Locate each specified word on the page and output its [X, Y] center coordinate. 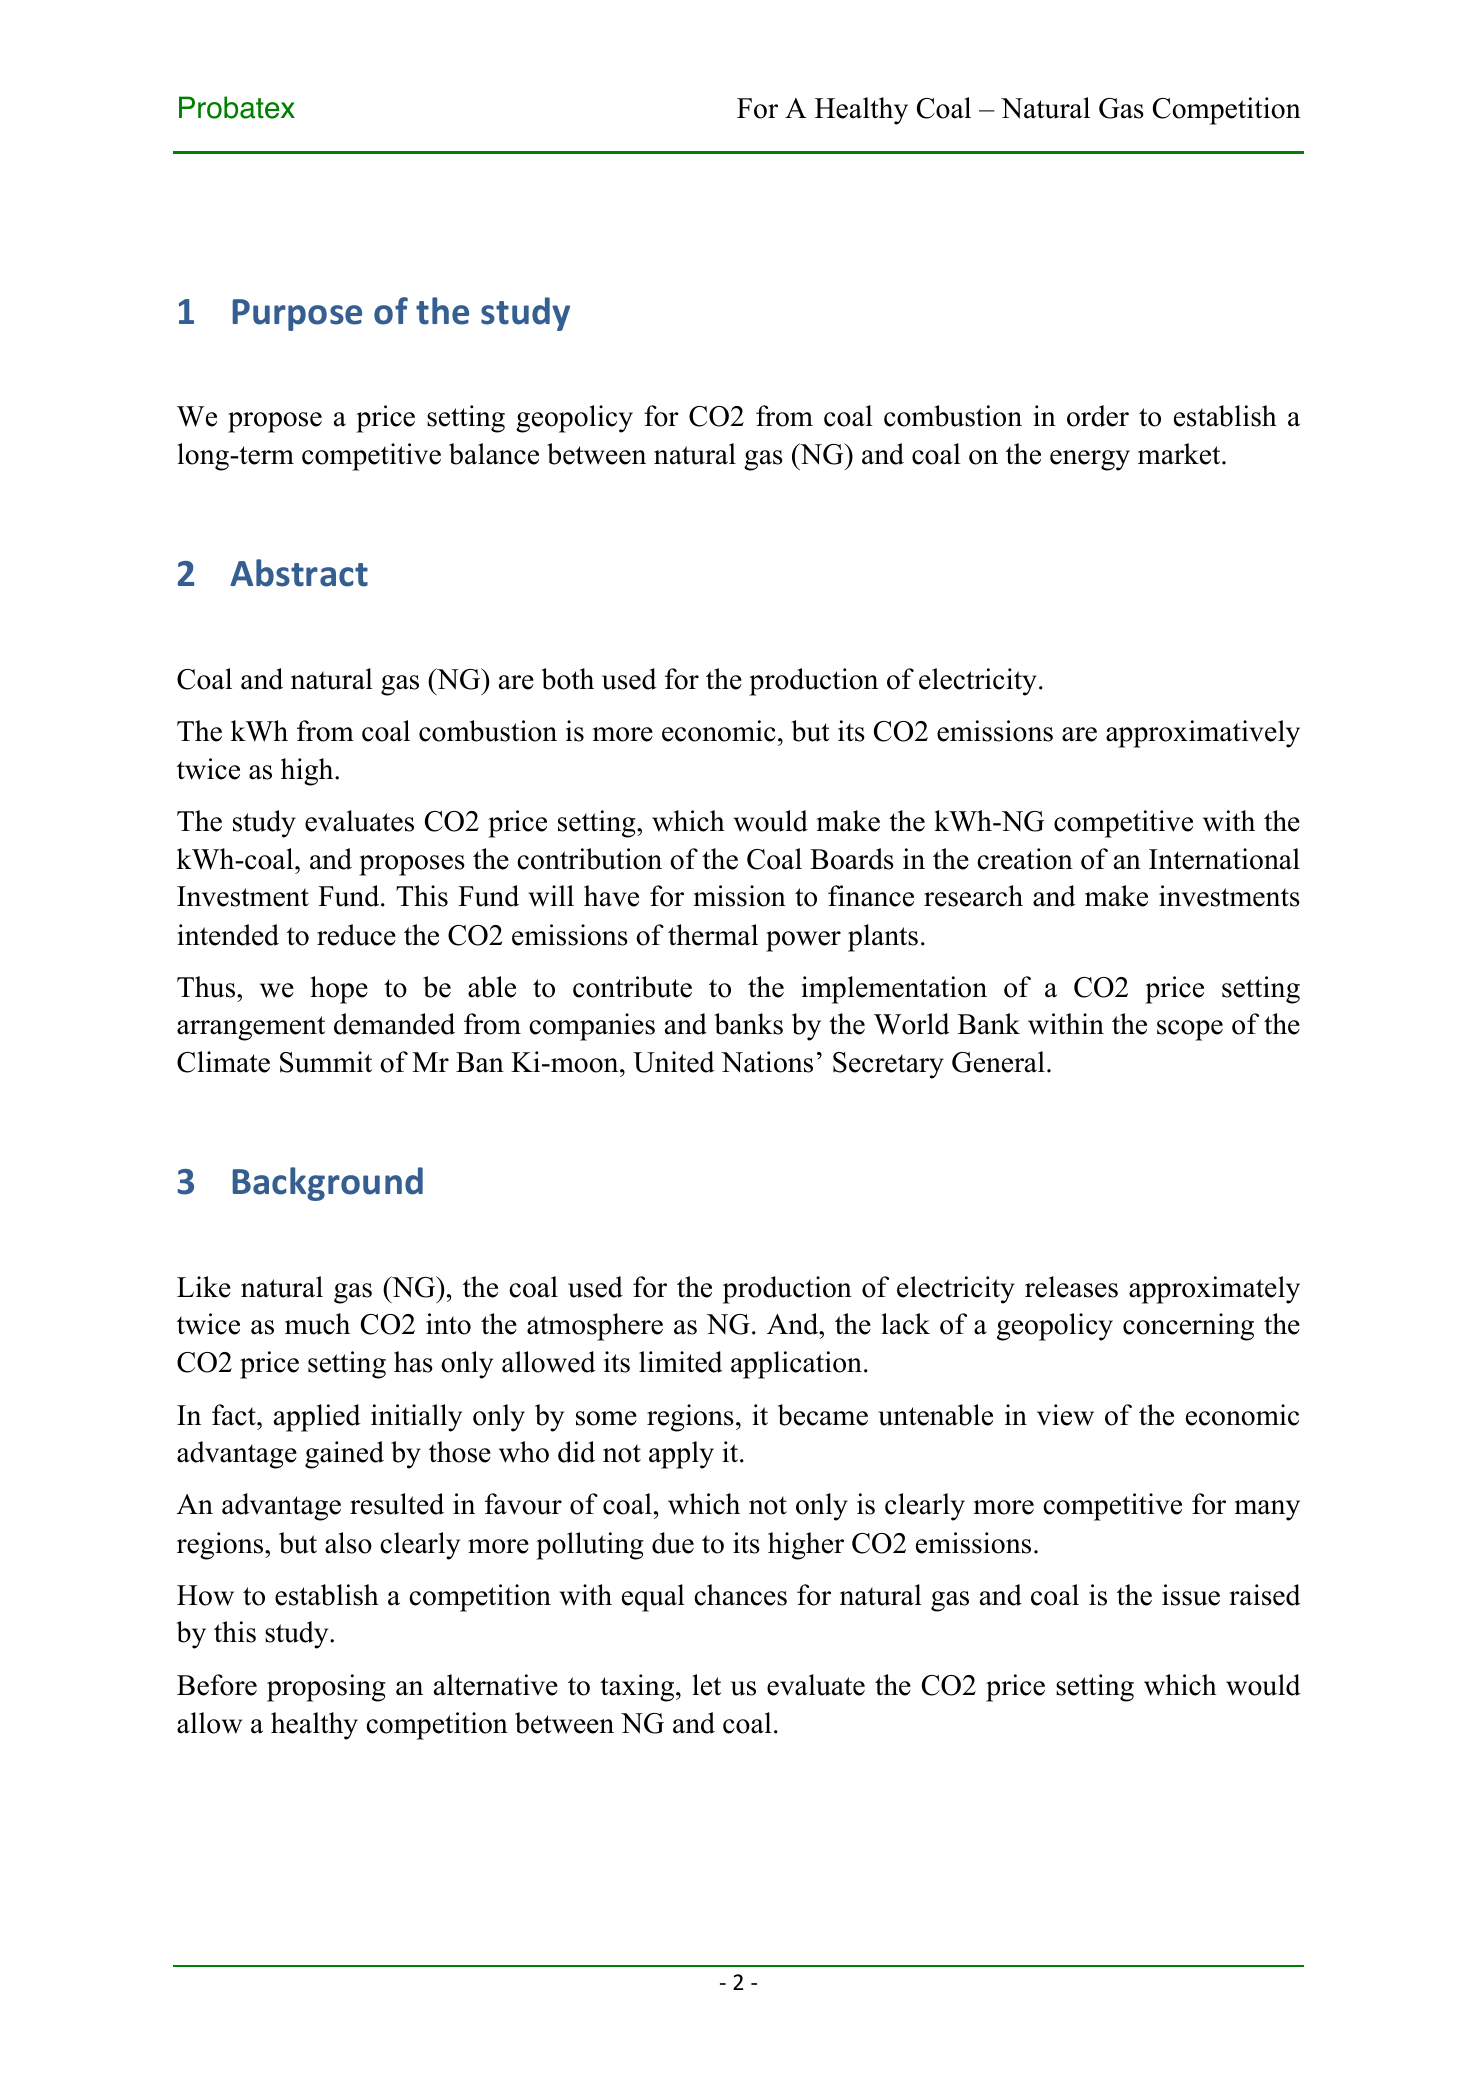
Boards [852, 859]
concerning [1188, 1327]
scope [1190, 1030]
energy [1090, 460]
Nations [767, 1062]
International [1224, 859]
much [317, 1324]
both [567, 679]
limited [681, 1362]
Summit [326, 1062]
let [706, 1685]
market [1180, 454]
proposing [326, 1688]
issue [1191, 1595]
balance [494, 454]
